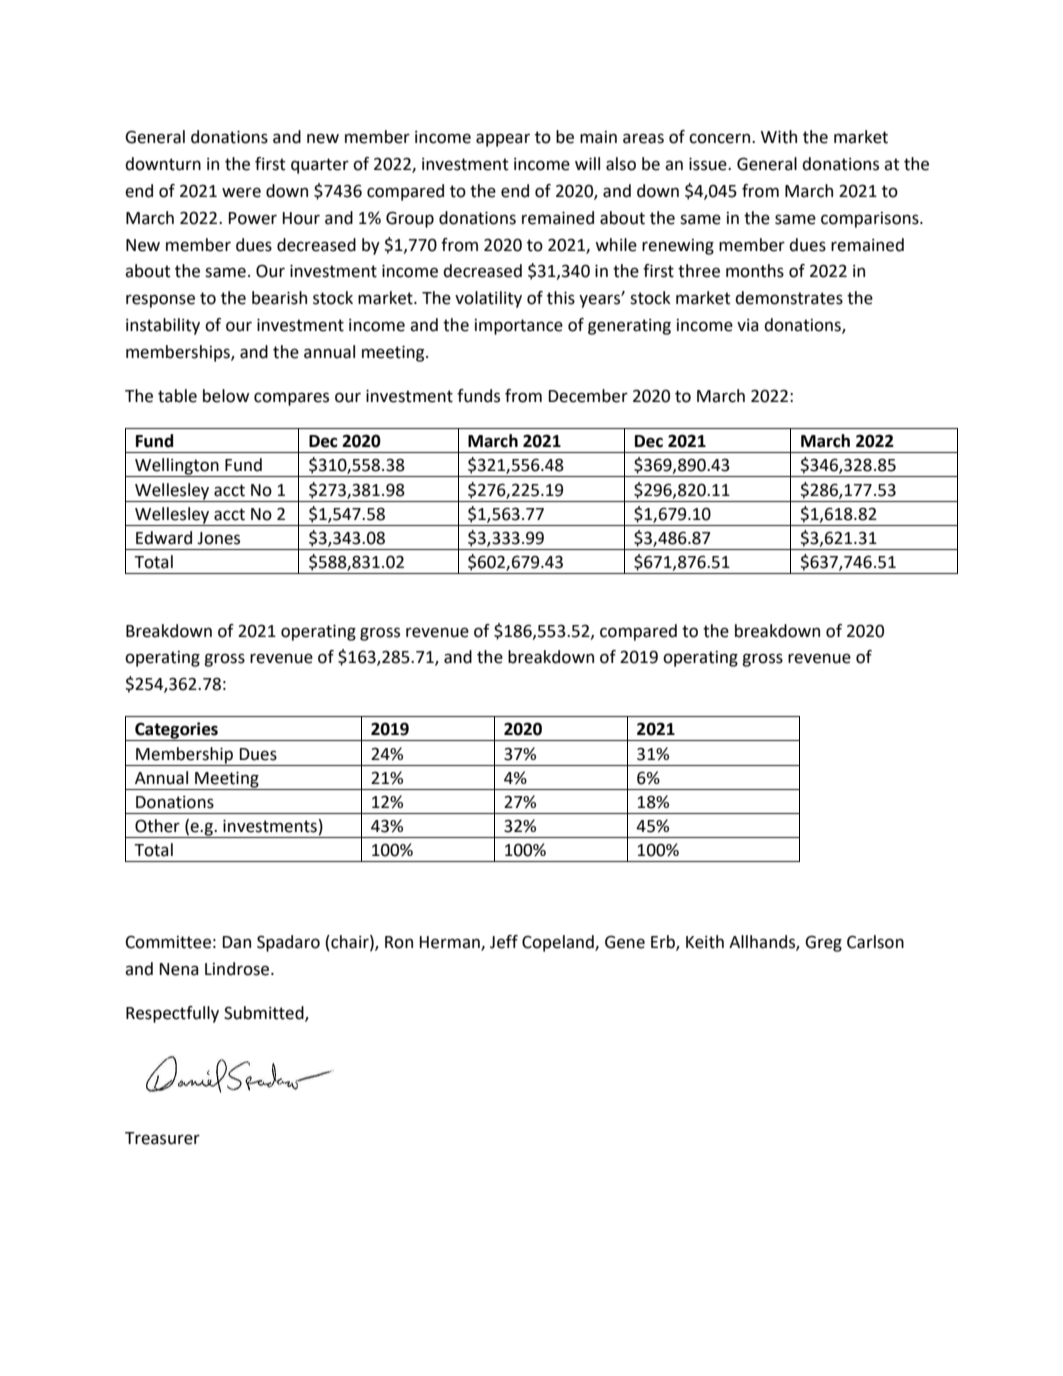 The width and height of the document is (1063, 1376). I want to click on Greg, so click(823, 943).
